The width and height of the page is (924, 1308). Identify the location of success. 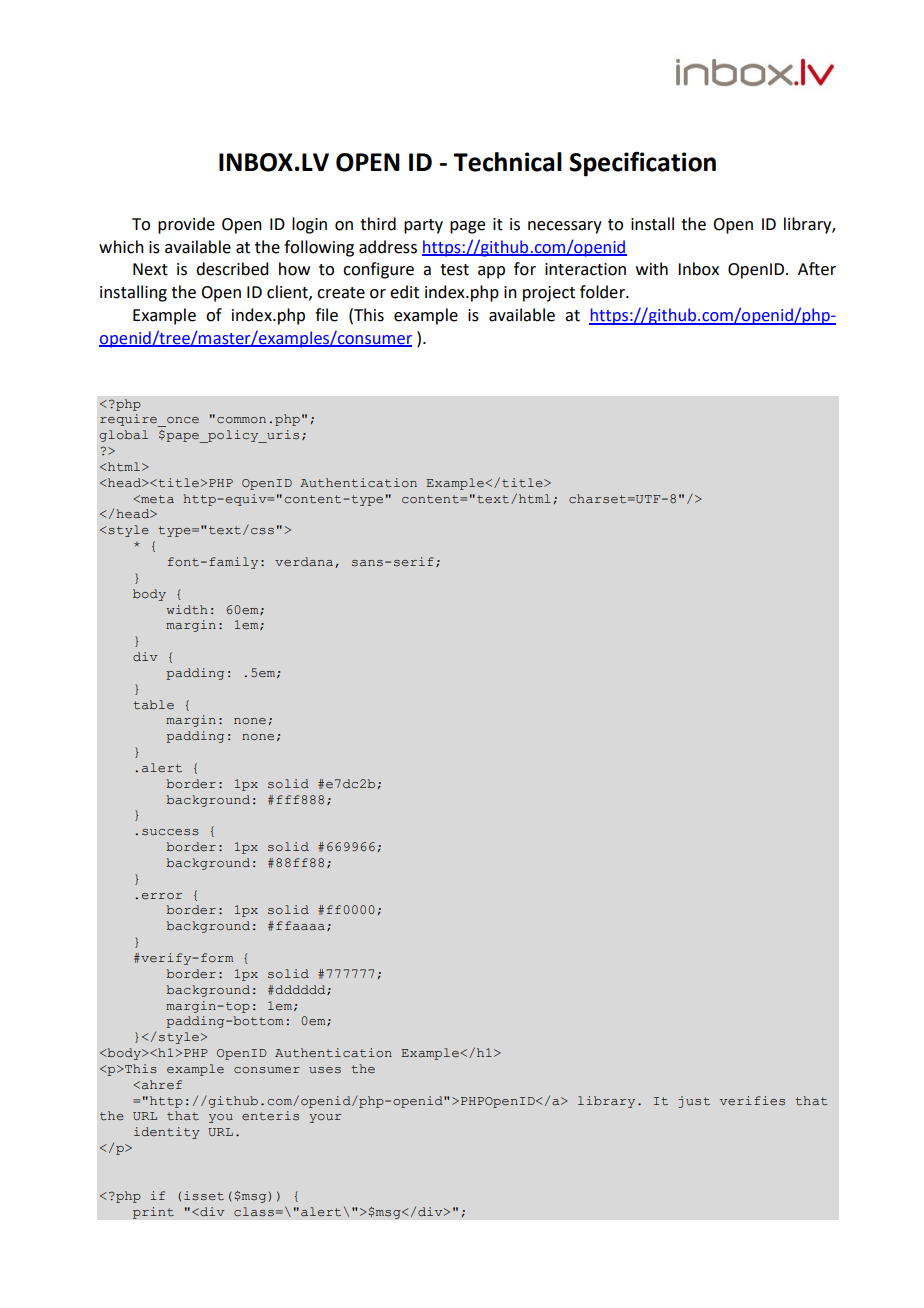
(170, 832).
